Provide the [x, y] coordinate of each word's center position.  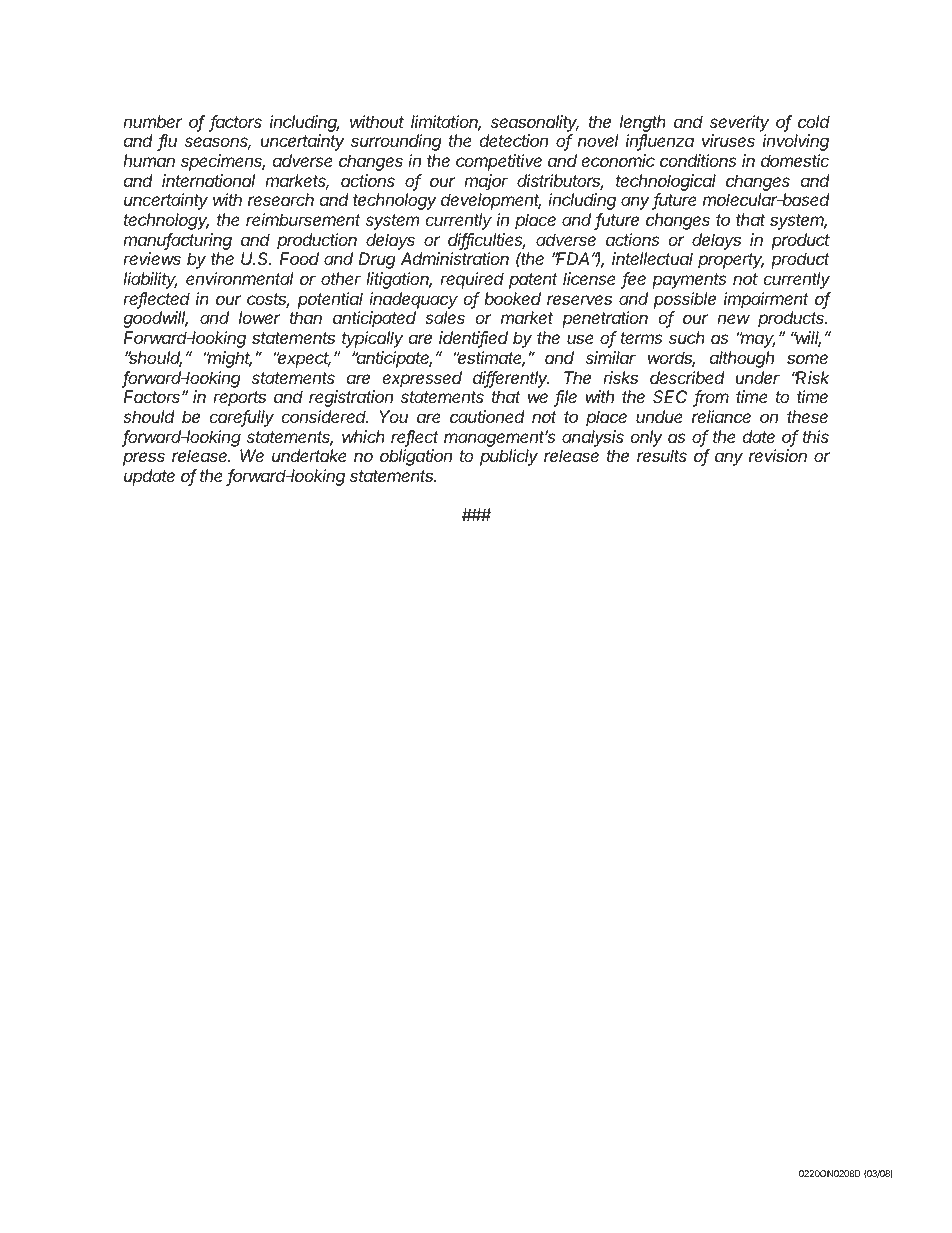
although [742, 359]
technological [666, 182]
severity [739, 123]
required [472, 280]
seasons [218, 143]
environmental [239, 278]
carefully [242, 418]
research [281, 199]
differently [511, 379]
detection [514, 140]
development [491, 201]
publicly [509, 457]
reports [239, 399]
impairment [766, 300]
